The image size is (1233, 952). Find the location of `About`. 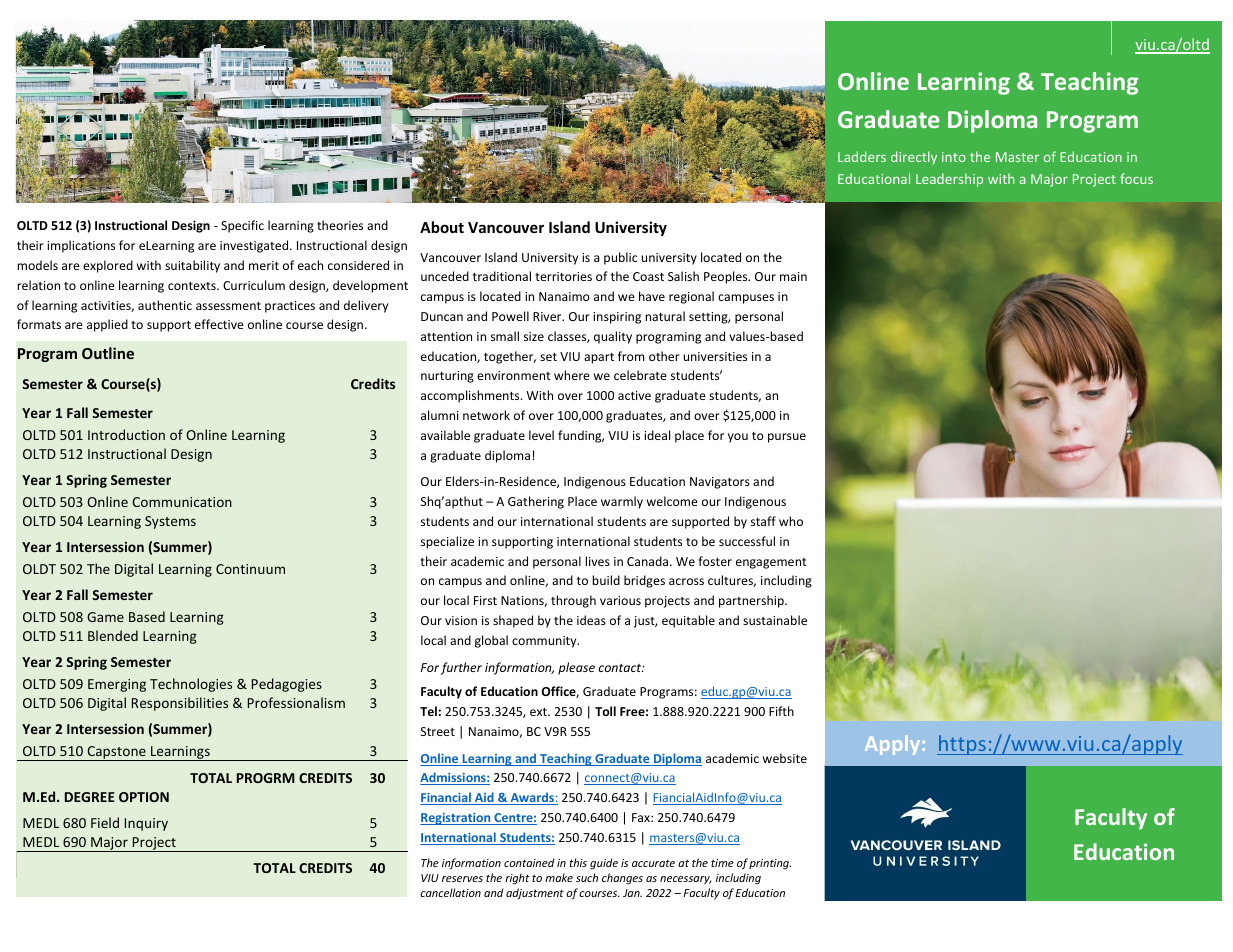

About is located at coordinates (442, 227).
